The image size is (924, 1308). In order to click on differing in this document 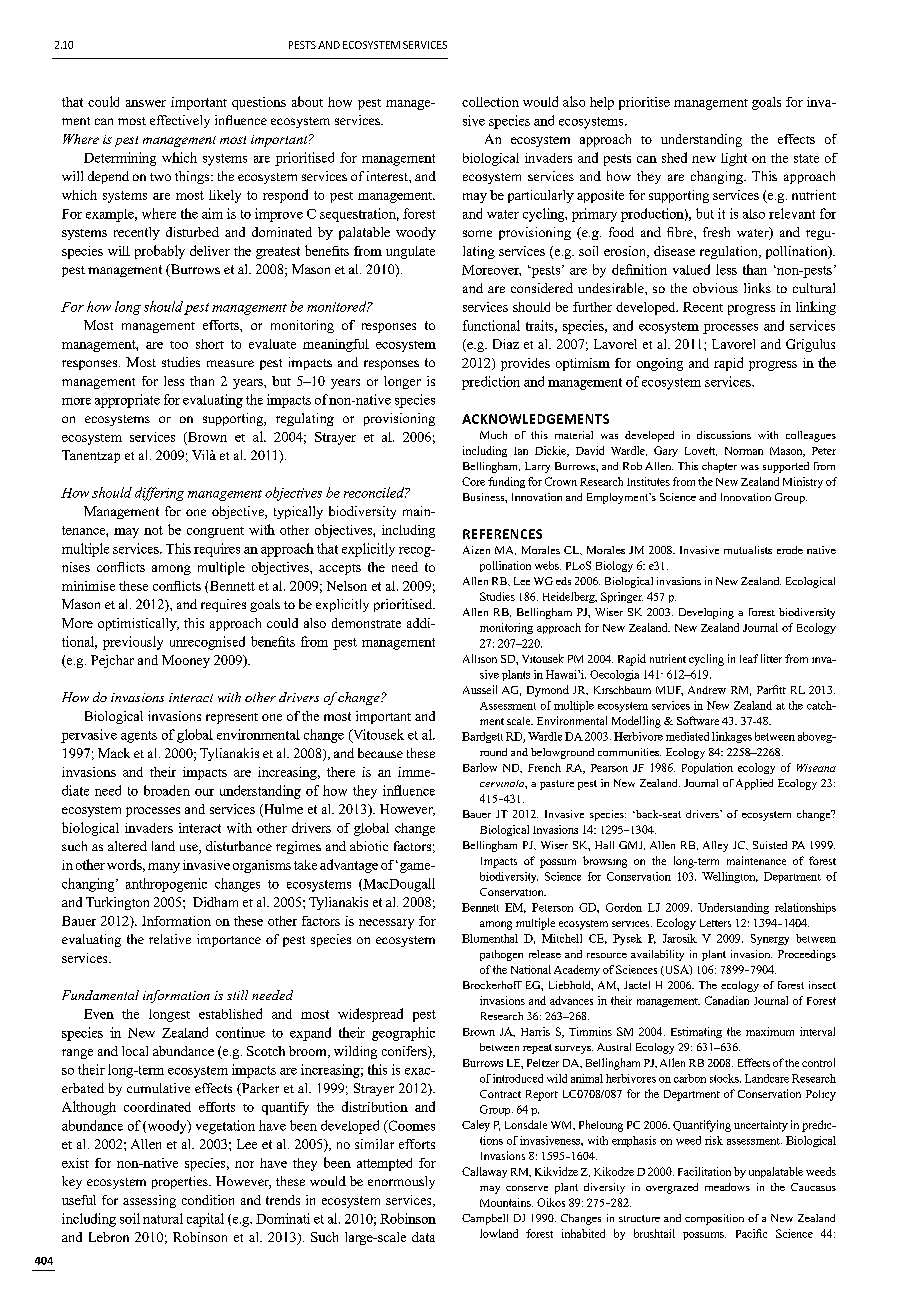, I will do `click(159, 494)`.
